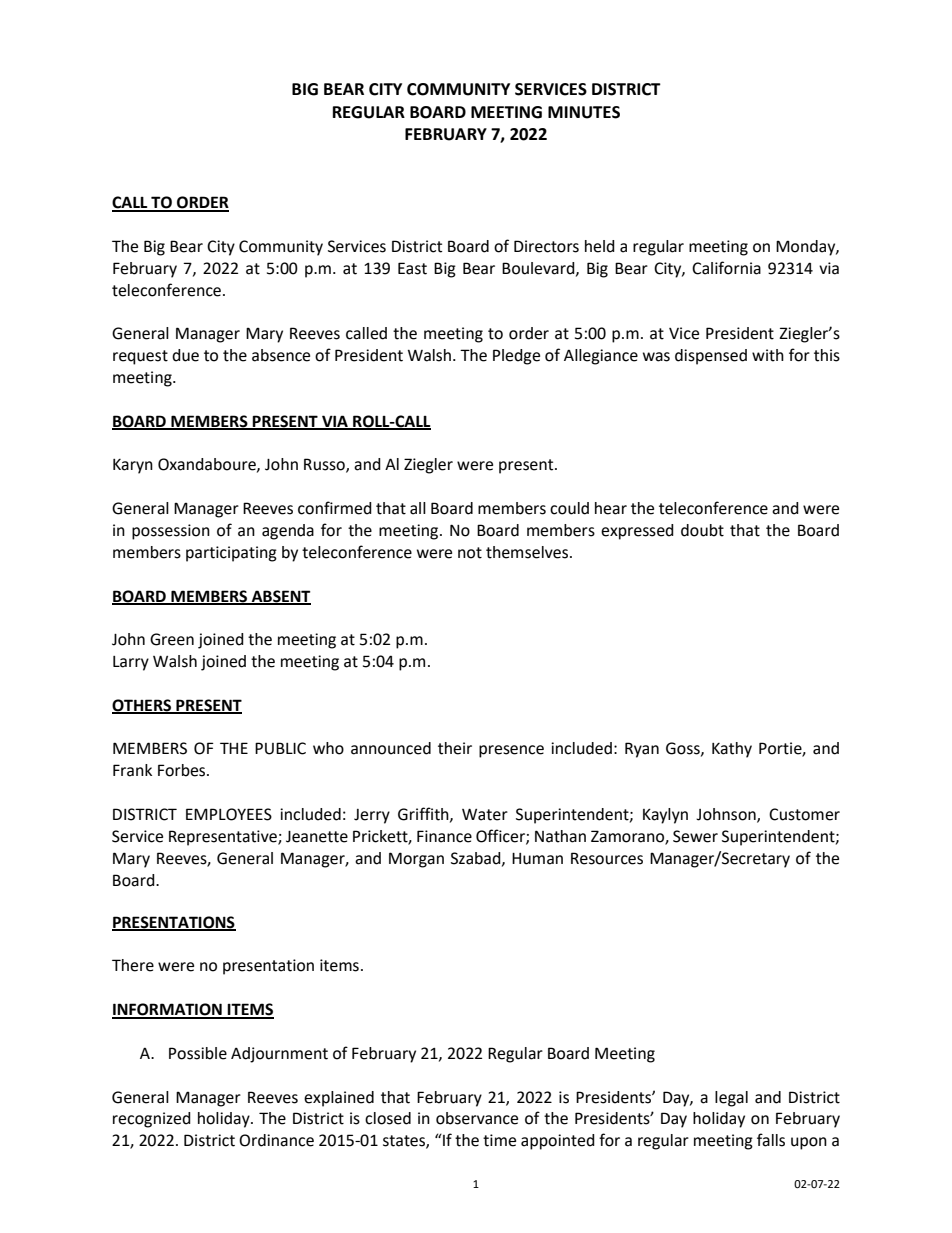 The width and height of the screenshot is (952, 1233). I want to click on California, so click(726, 268).
